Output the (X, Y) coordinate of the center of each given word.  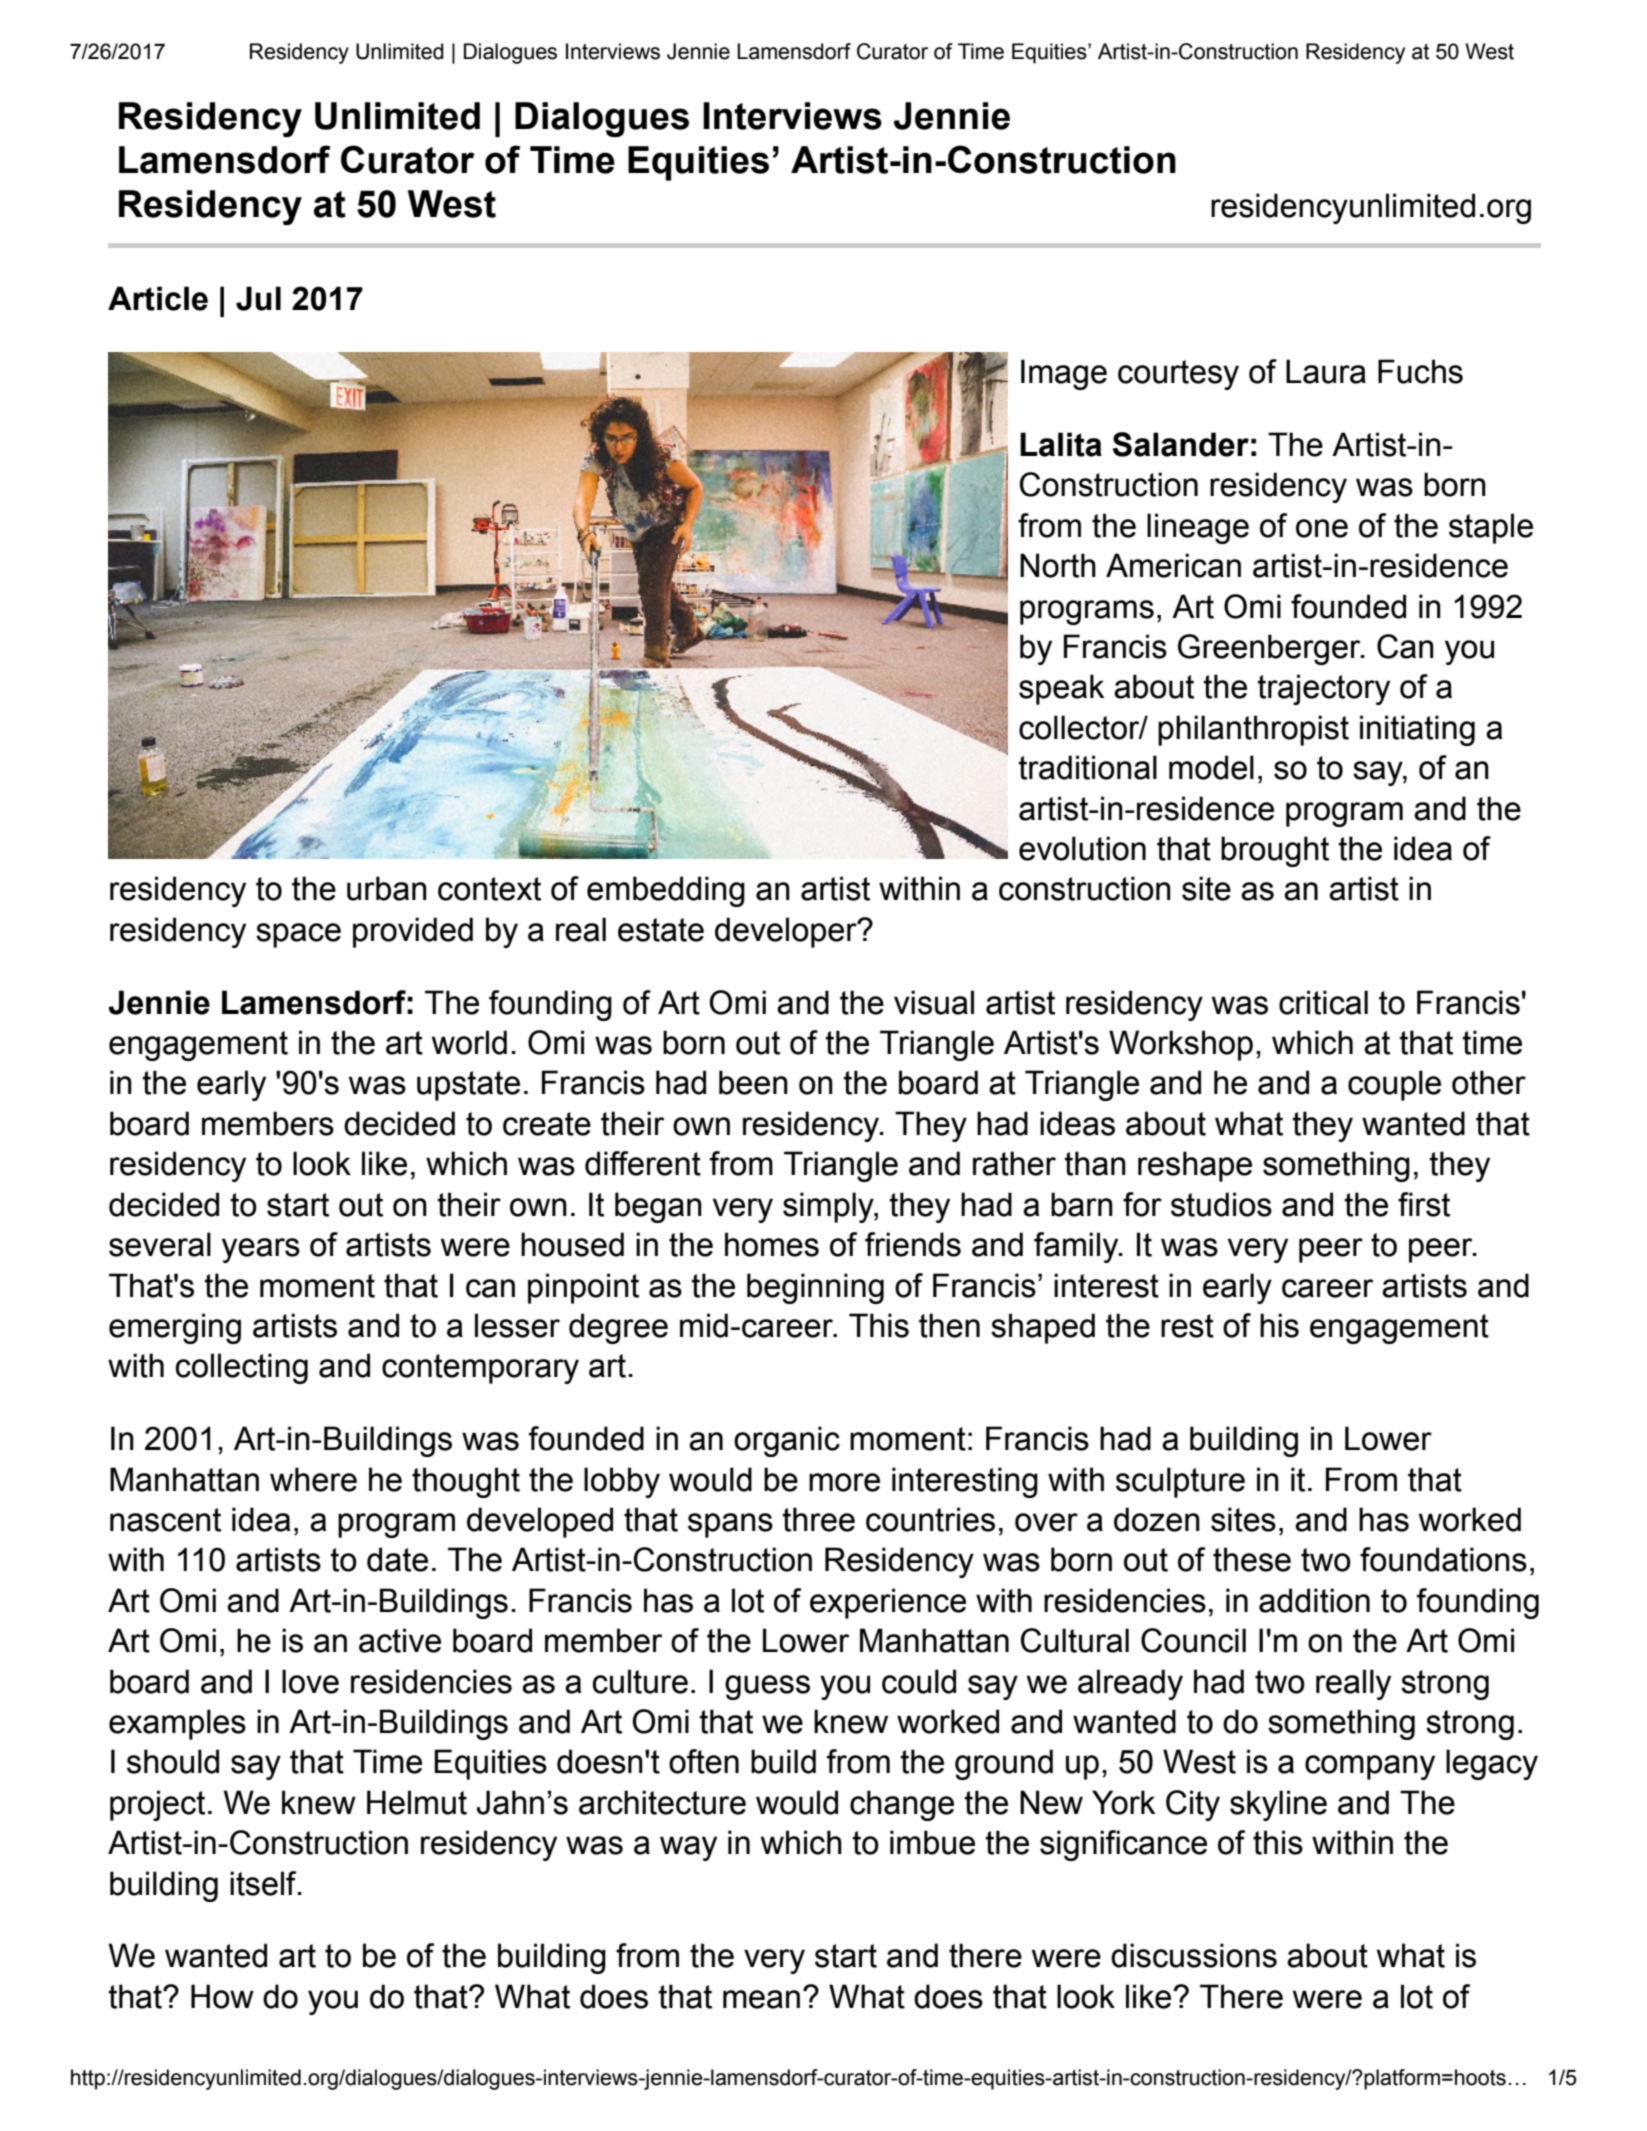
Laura (1326, 371)
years (261, 1250)
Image (1064, 374)
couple (1394, 1085)
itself (264, 1883)
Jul (258, 298)
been (753, 1082)
